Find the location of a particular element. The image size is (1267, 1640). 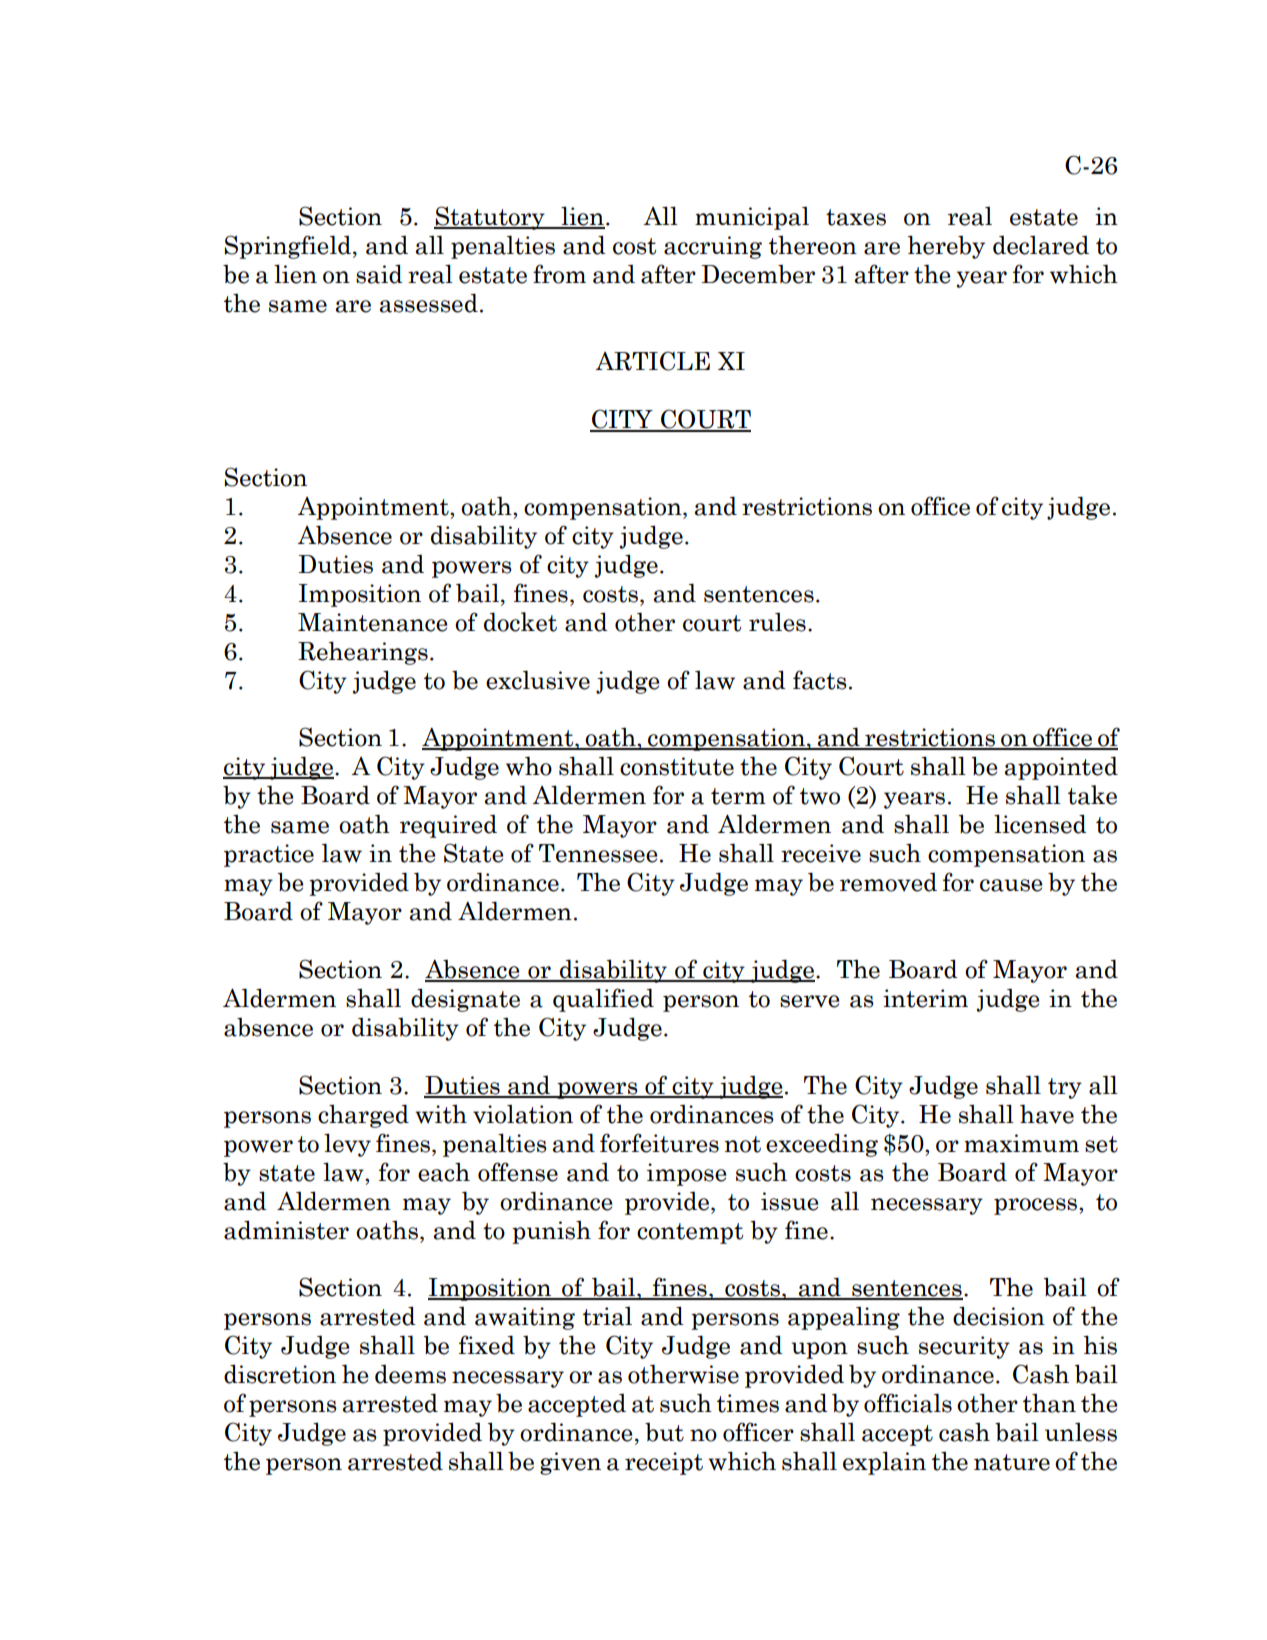

Maintenance is located at coordinates (372, 622).
